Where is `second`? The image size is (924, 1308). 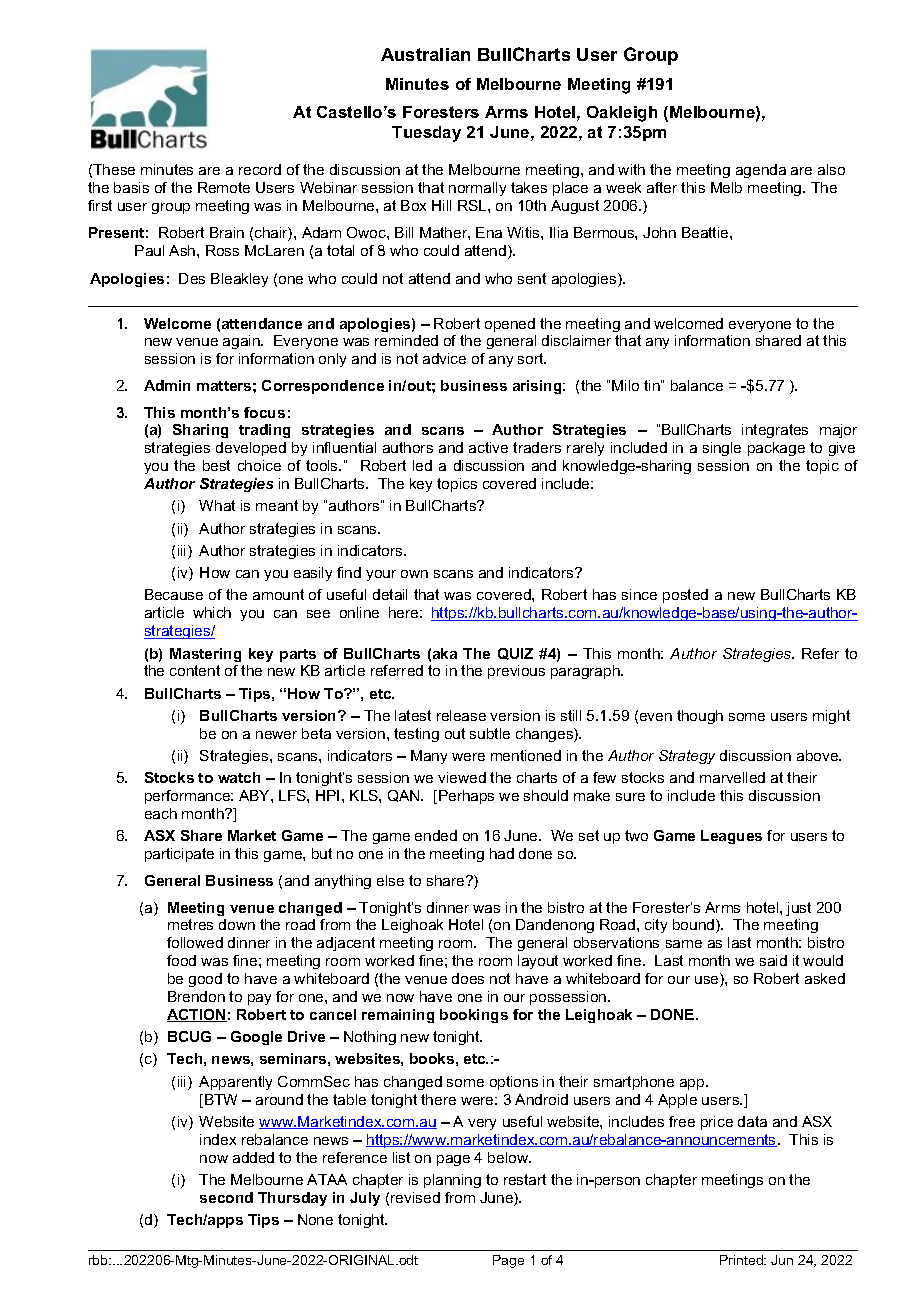
second is located at coordinates (226, 1197).
